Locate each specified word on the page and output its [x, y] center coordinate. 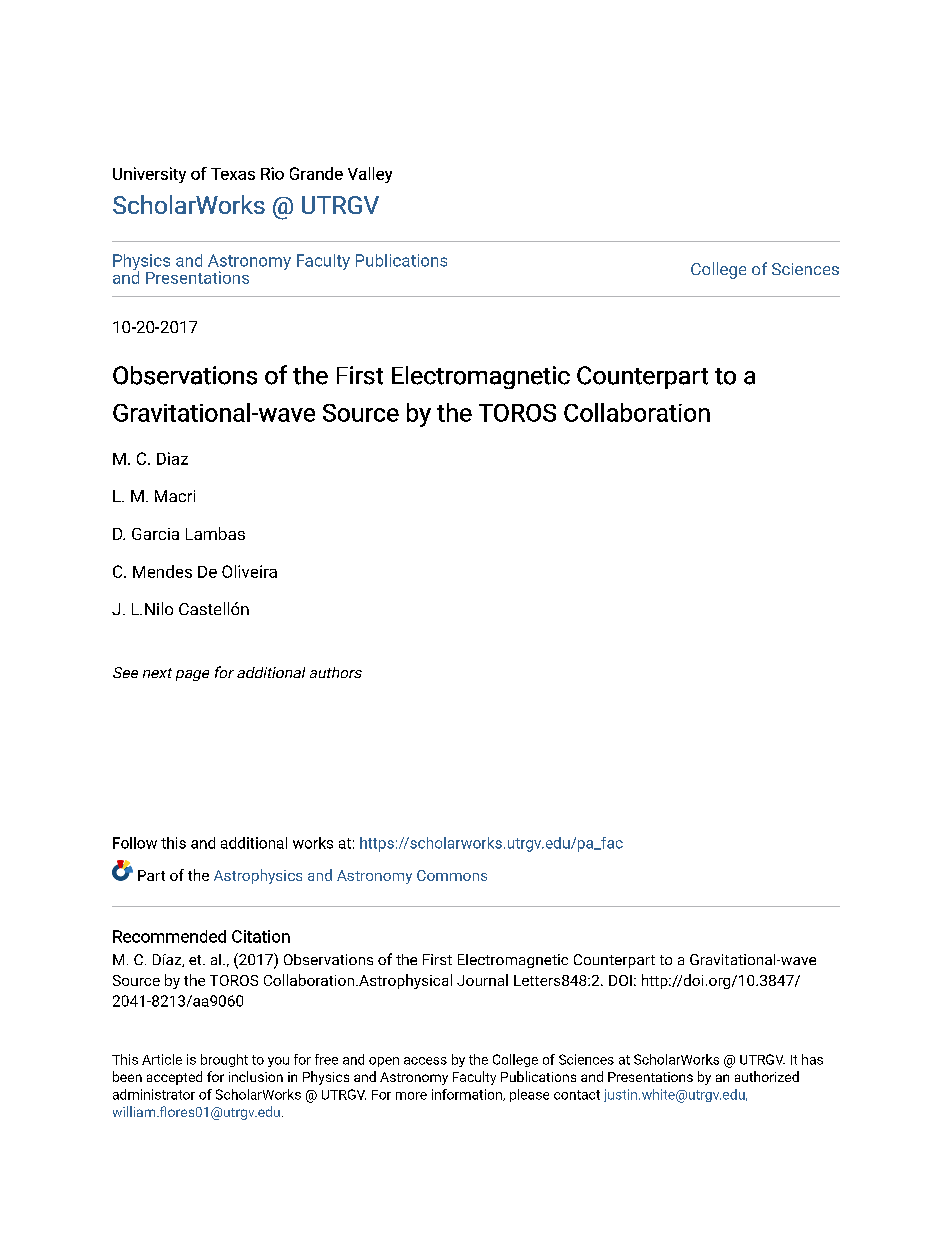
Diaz [172, 458]
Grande [316, 173]
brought [224, 1060]
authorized [767, 1076]
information [468, 1095]
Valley [370, 175]
